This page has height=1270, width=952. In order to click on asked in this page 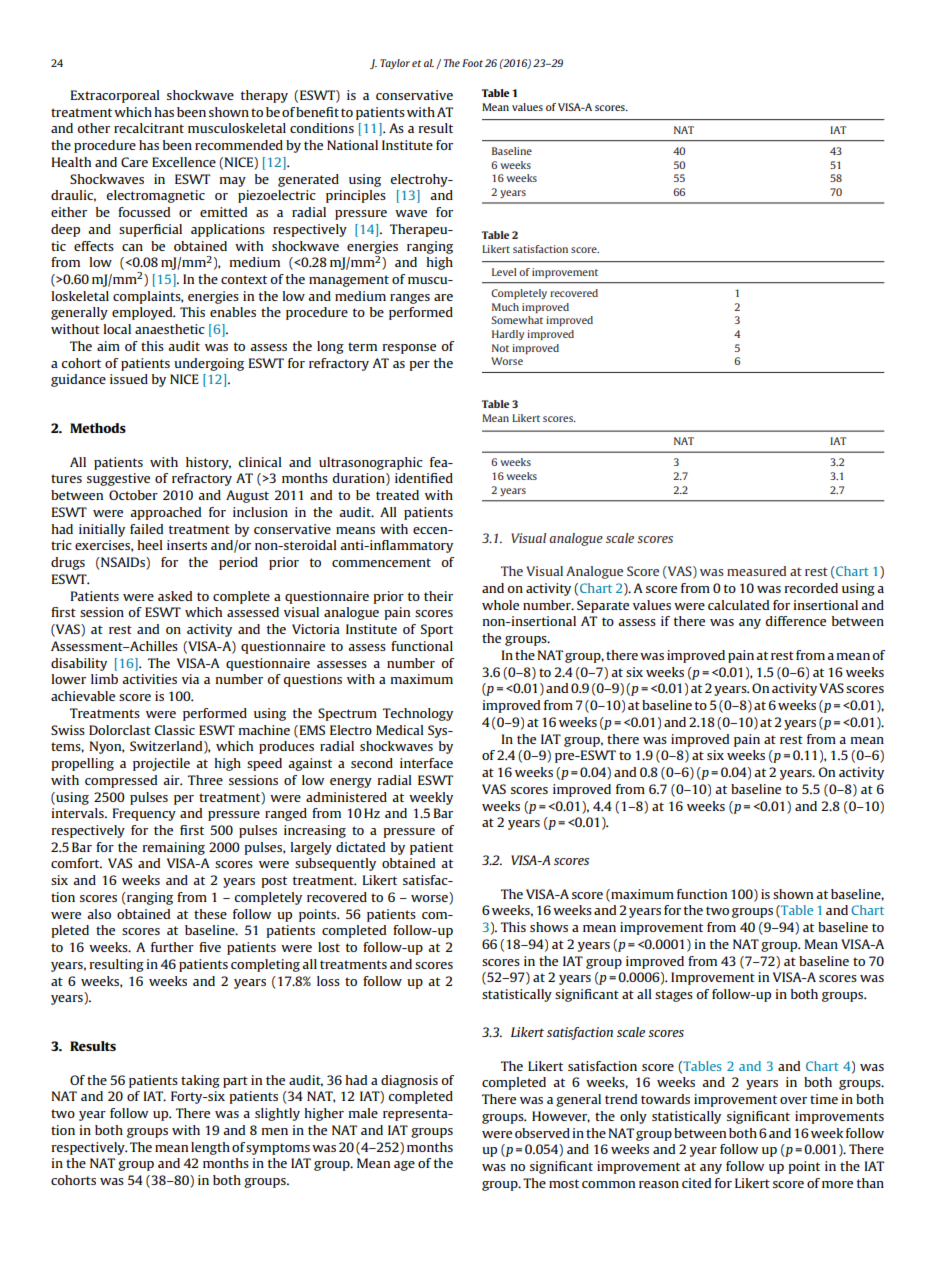, I will do `click(175, 596)`.
